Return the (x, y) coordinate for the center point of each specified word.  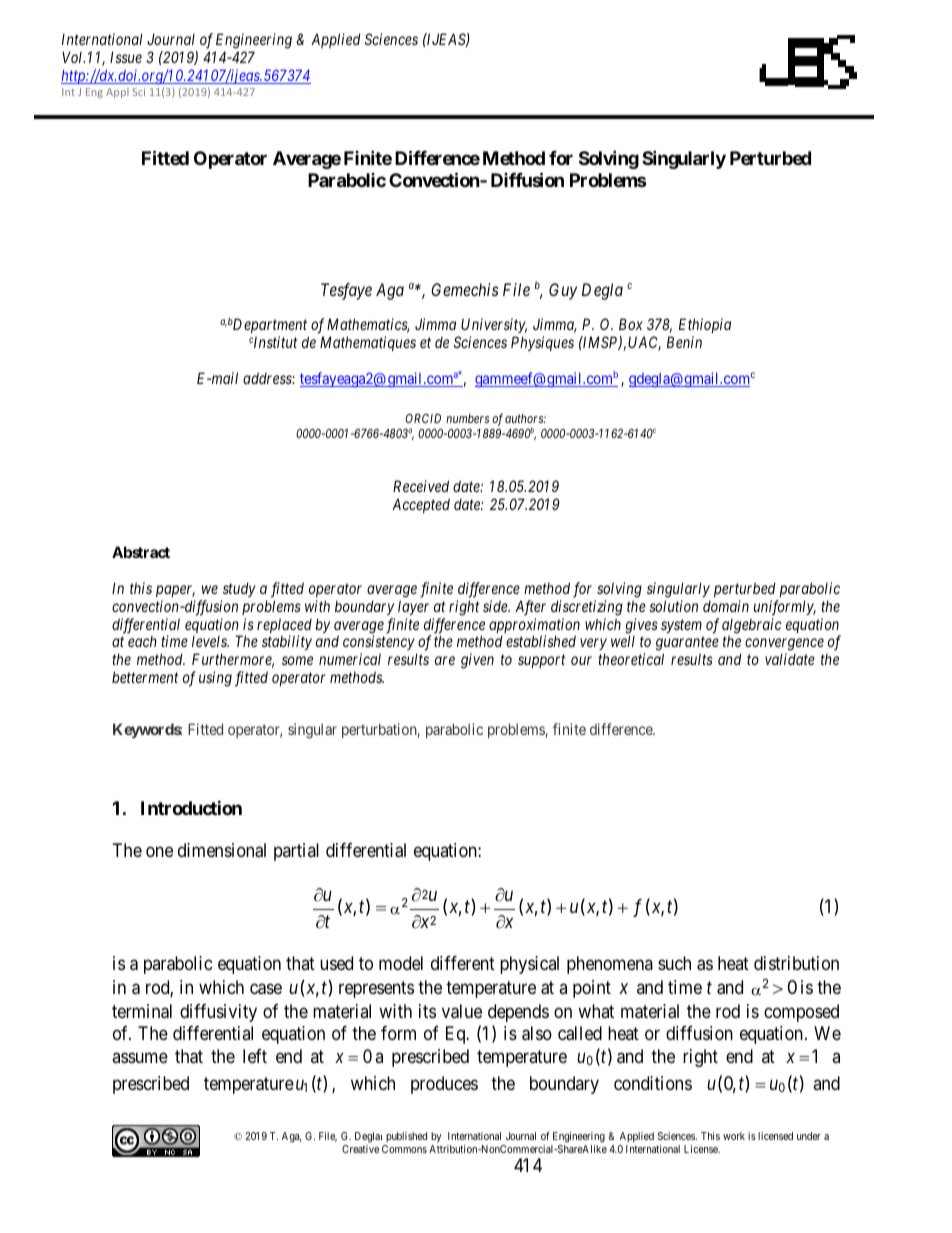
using (215, 679)
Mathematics (368, 325)
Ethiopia (705, 325)
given (477, 661)
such (674, 963)
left (255, 1056)
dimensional (222, 850)
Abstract (141, 552)
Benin (684, 342)
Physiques (542, 343)
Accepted (421, 505)
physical (529, 965)
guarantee (687, 645)
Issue (126, 57)
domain (726, 606)
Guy (563, 291)
